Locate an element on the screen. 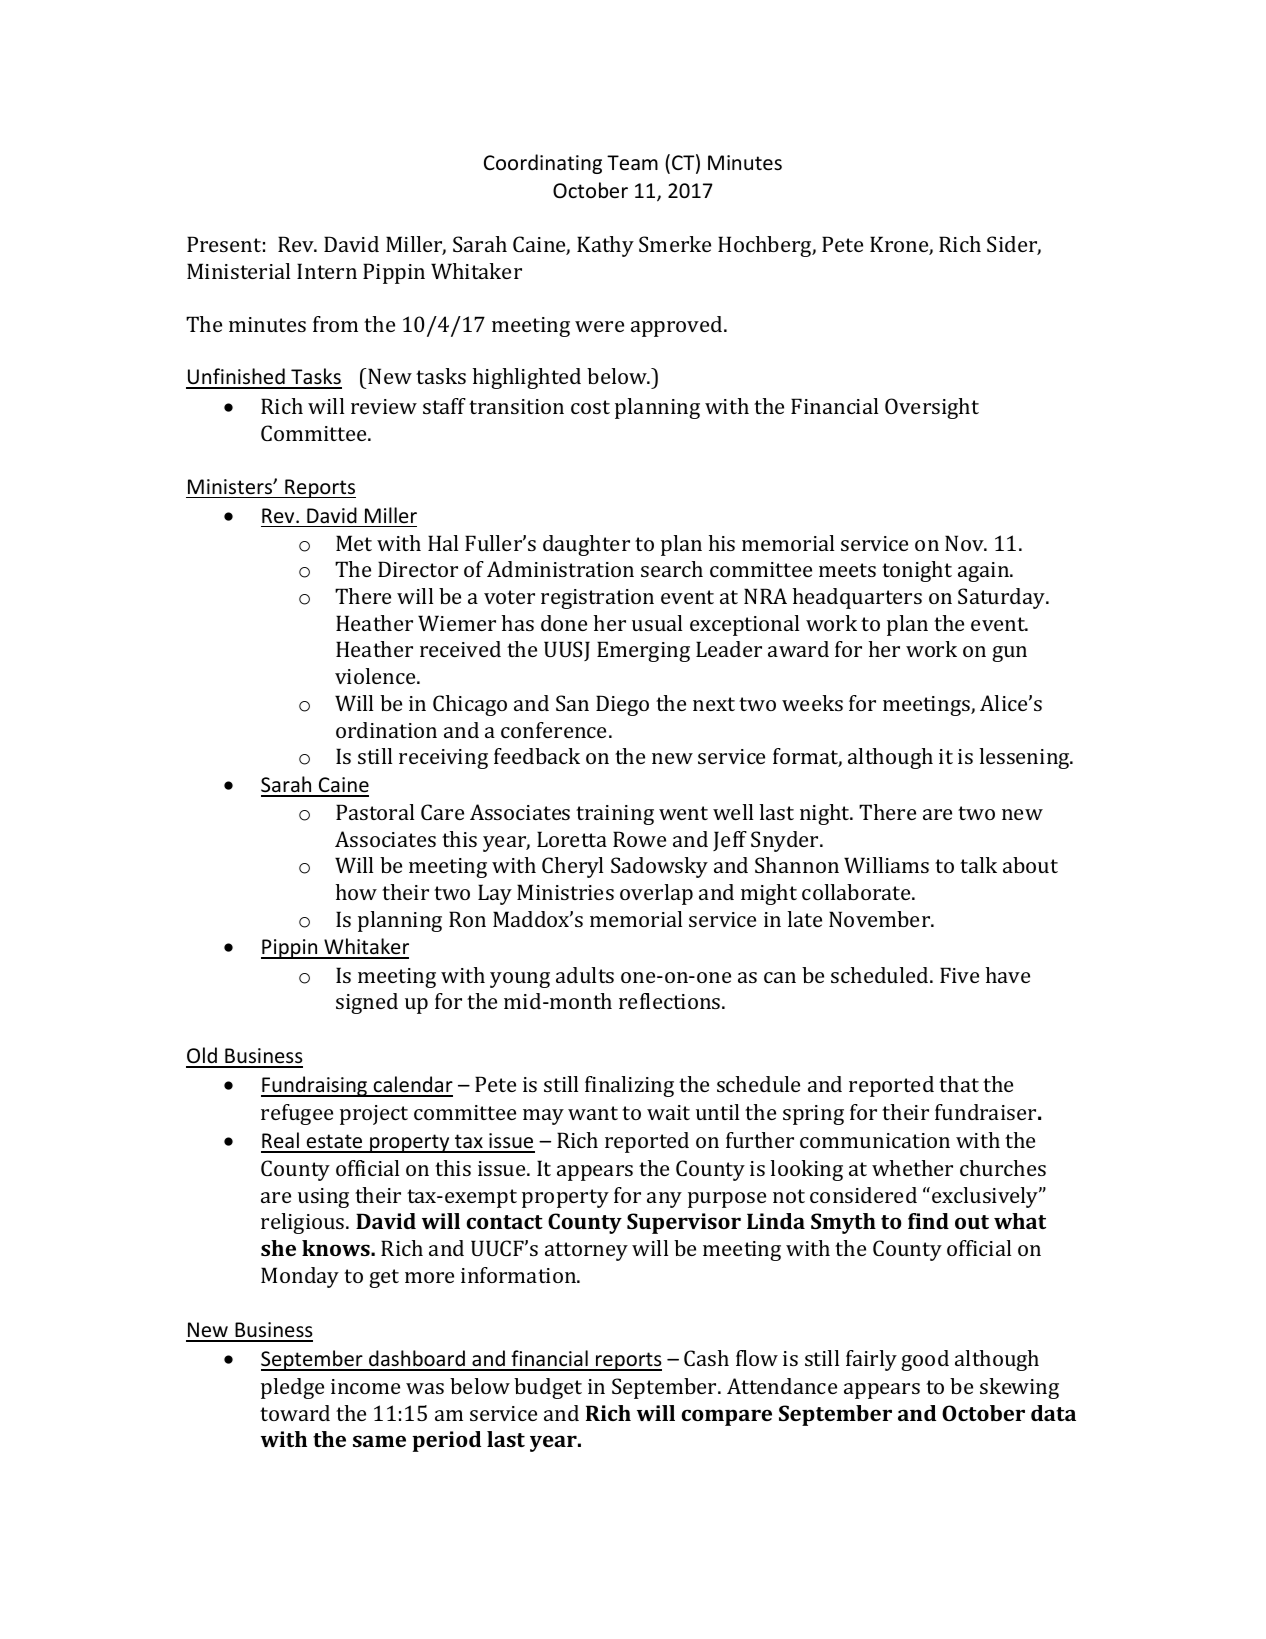  income is located at coordinates (365, 1386).
